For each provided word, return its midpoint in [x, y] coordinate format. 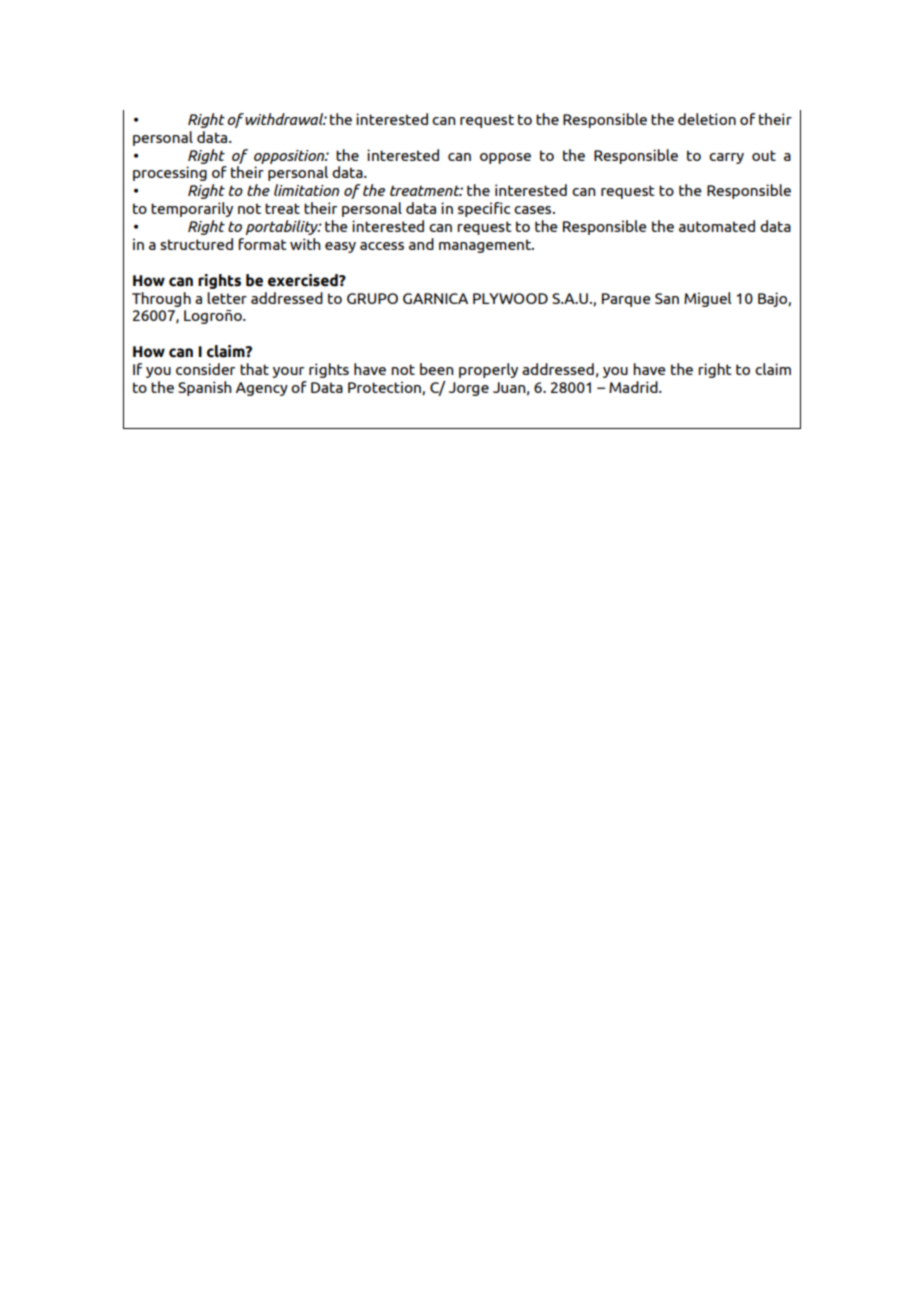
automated [717, 226]
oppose [505, 158]
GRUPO [372, 298]
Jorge [469, 389]
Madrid [634, 387]
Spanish [204, 388]
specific [484, 209]
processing [170, 173]
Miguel [707, 299]
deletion [707, 119]
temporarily [192, 209]
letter [227, 298]
